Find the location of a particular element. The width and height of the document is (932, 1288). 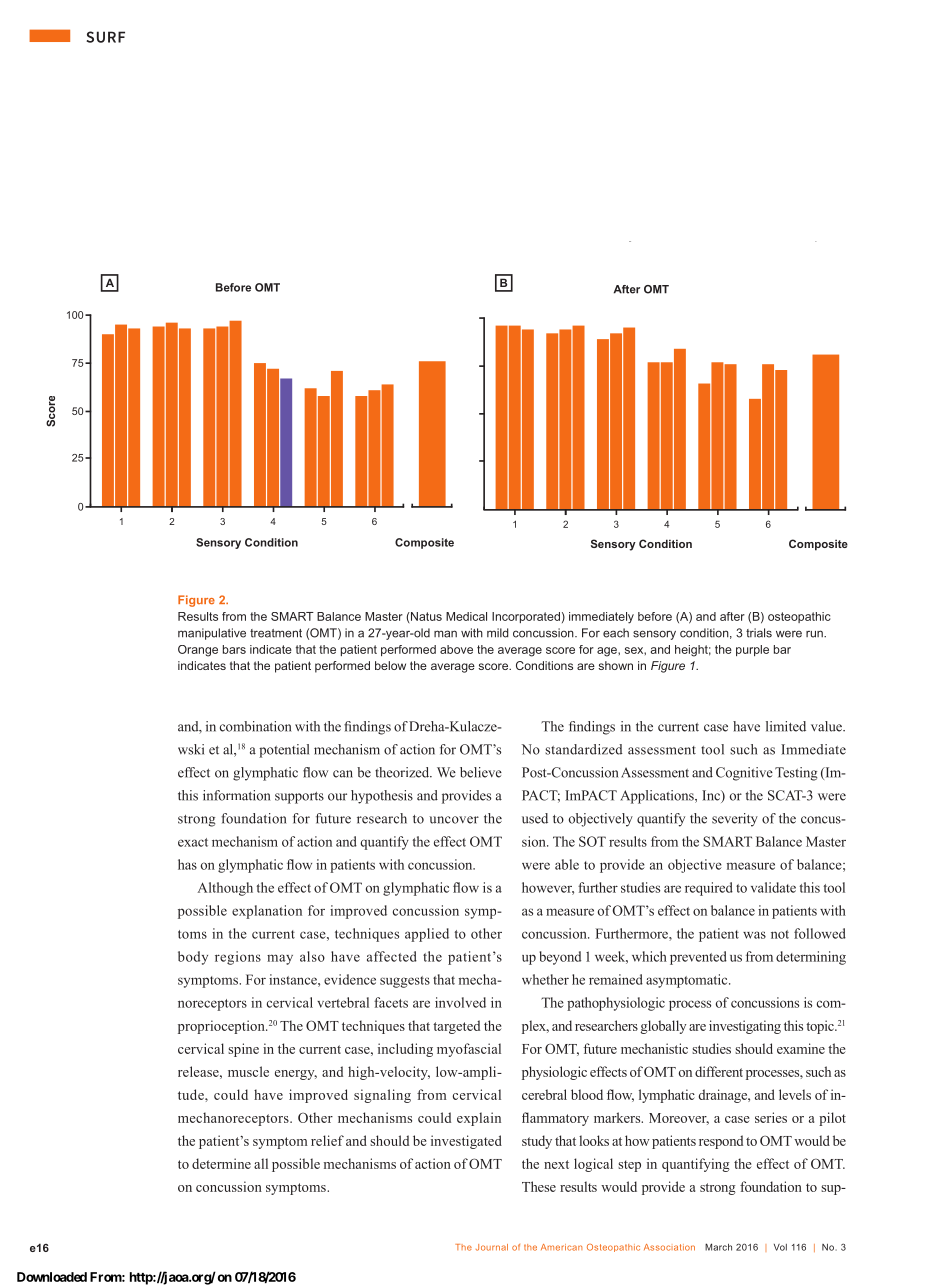

trials is located at coordinates (759, 633).
